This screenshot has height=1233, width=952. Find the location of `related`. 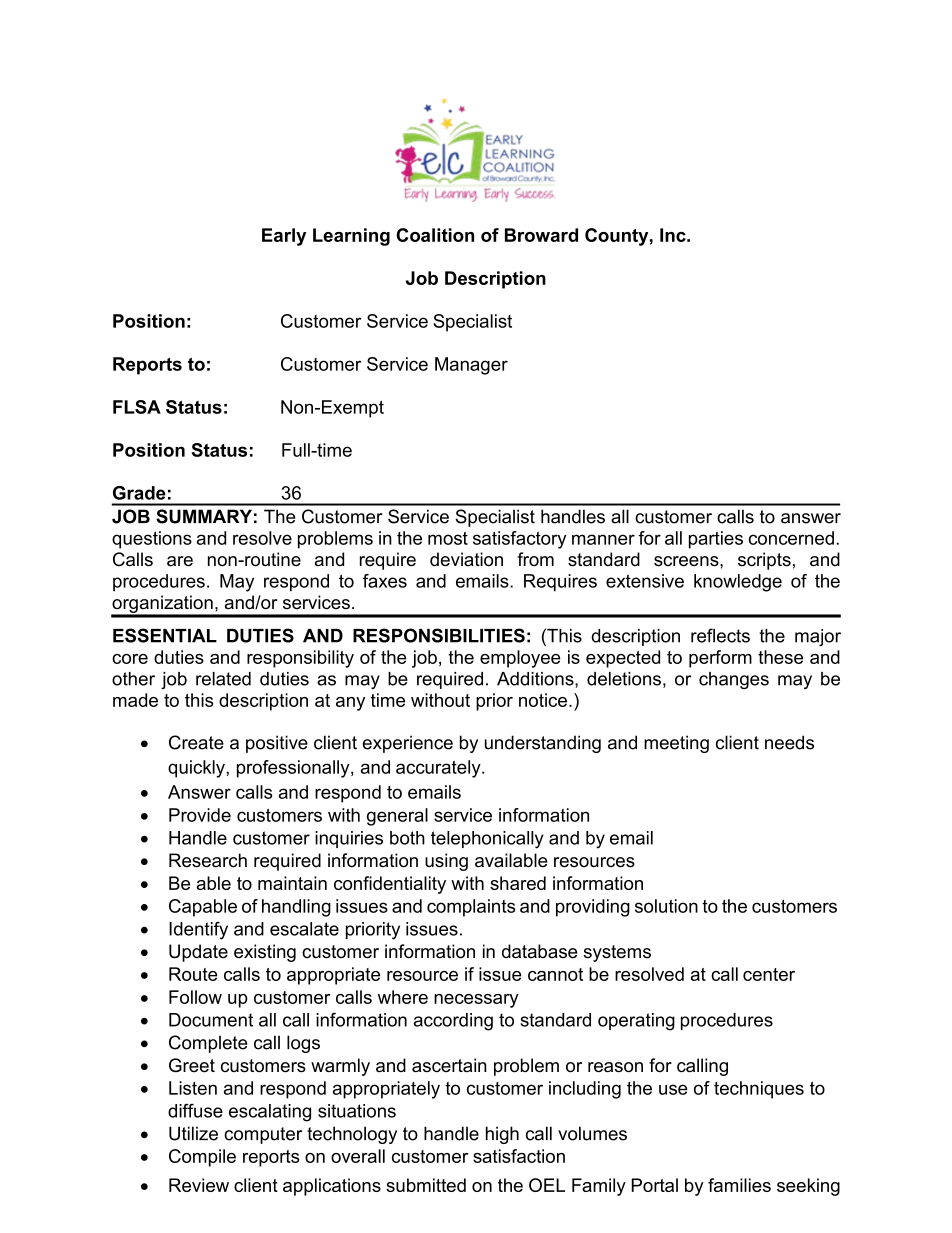

related is located at coordinates (223, 679).
